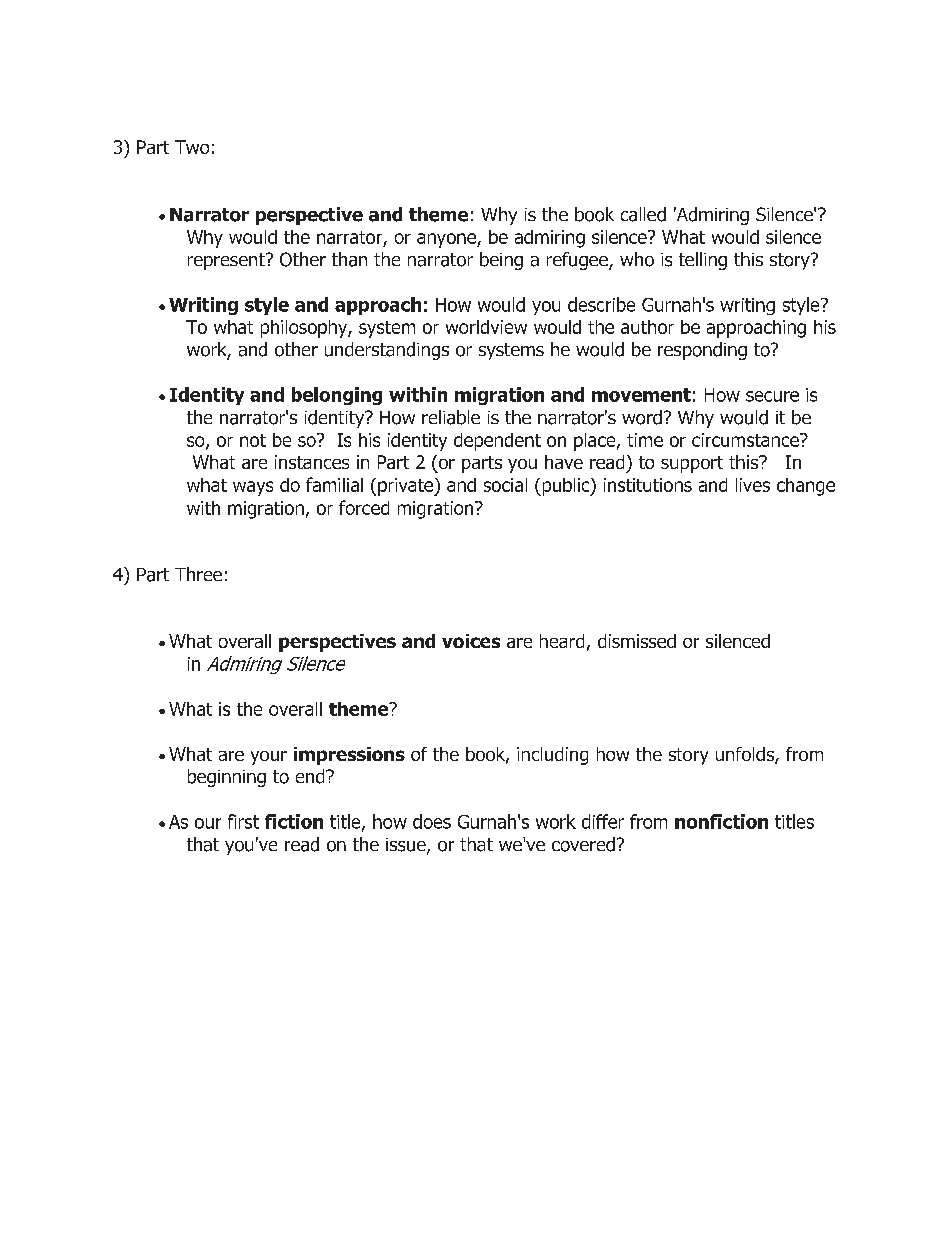  Describe the element at coordinates (505, 485) in the screenshot. I see `social` at that location.
